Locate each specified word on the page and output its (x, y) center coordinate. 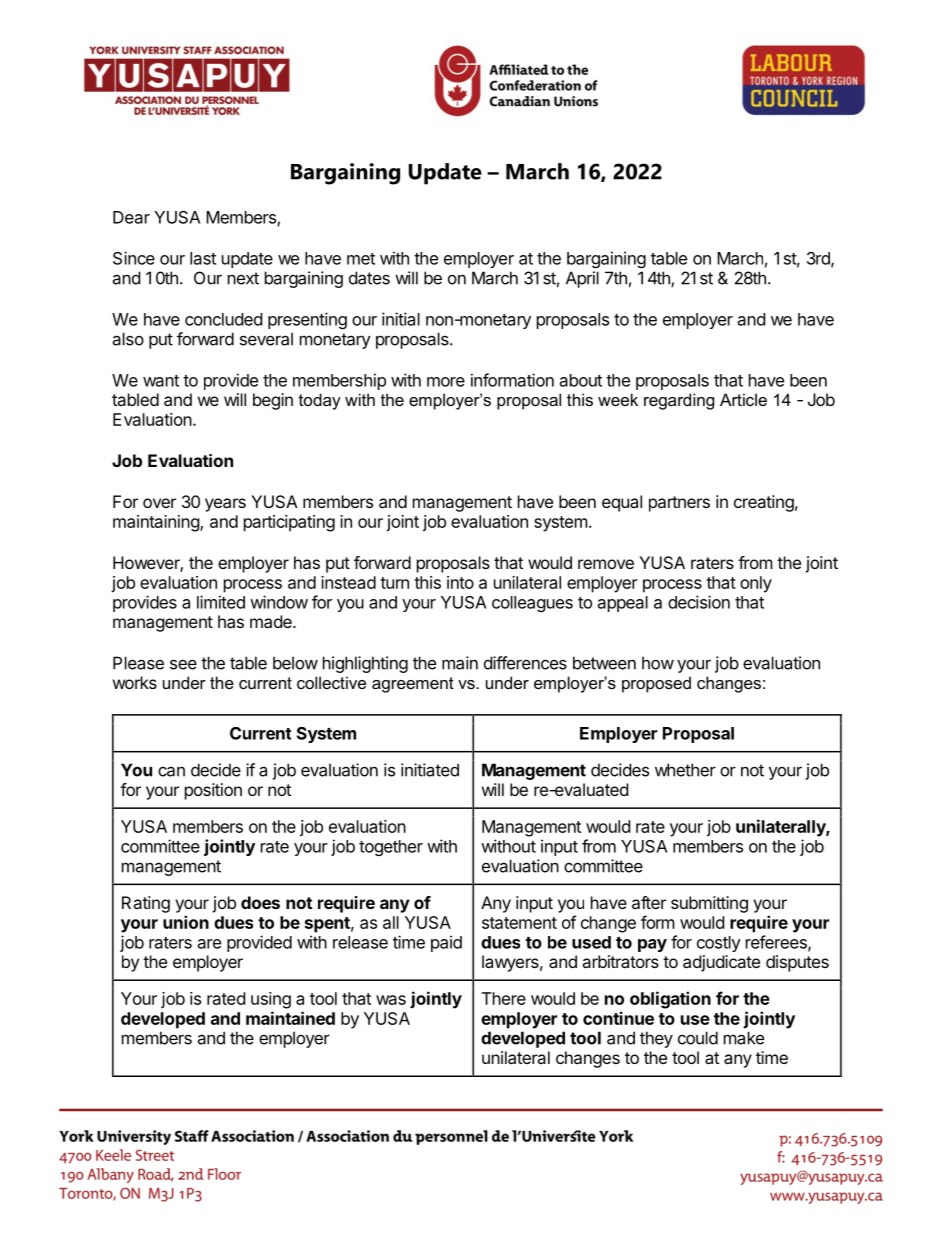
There (504, 998)
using (271, 1000)
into (460, 582)
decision (699, 602)
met (361, 259)
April (582, 279)
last (203, 258)
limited (221, 602)
